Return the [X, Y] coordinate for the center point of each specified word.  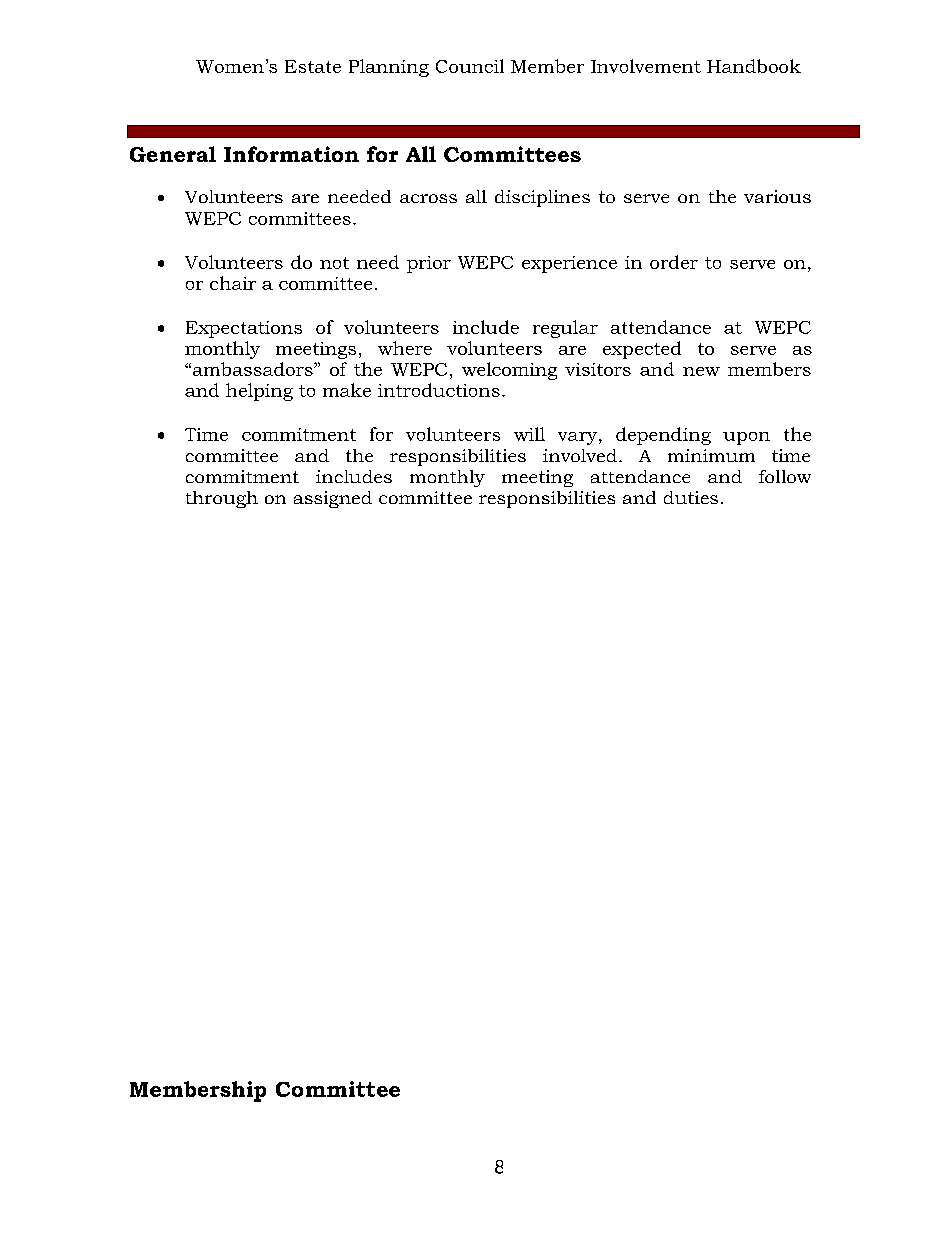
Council [470, 66]
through [222, 499]
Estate [313, 66]
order [674, 262]
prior [429, 264]
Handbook [754, 66]
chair [233, 283]
